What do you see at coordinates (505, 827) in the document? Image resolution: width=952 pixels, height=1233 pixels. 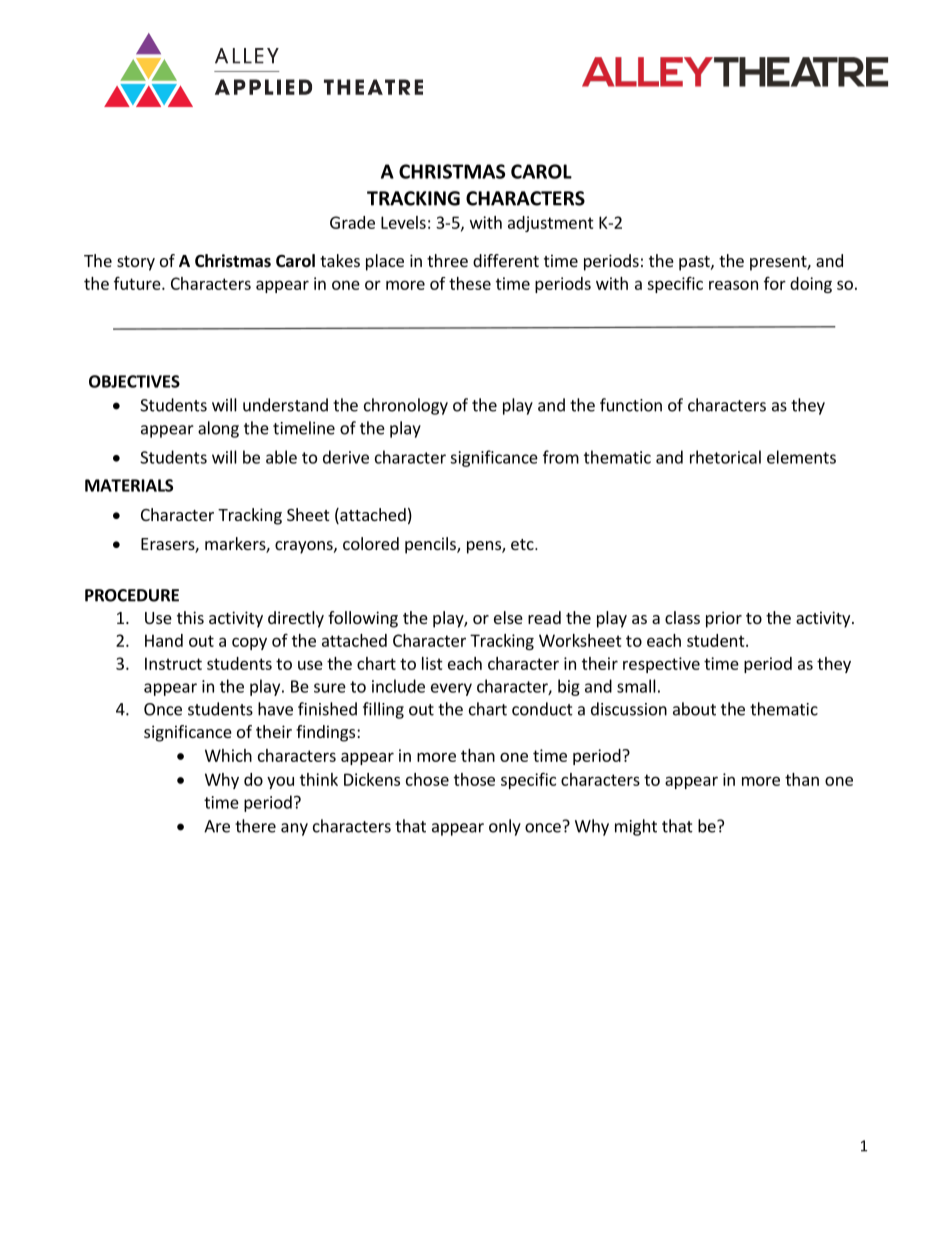 I see `only` at bounding box center [505, 827].
